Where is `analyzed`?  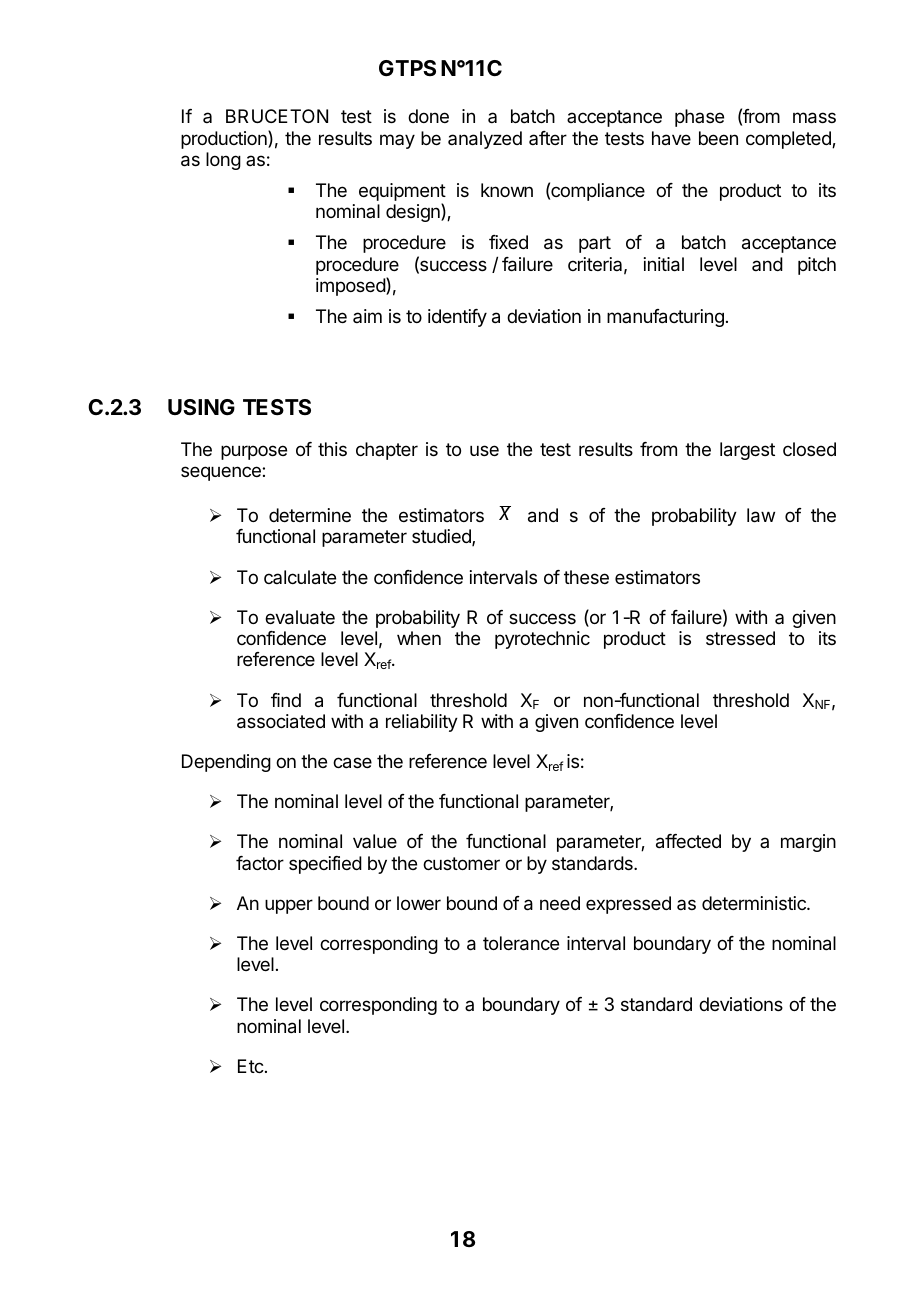
analyzed is located at coordinates (485, 140).
